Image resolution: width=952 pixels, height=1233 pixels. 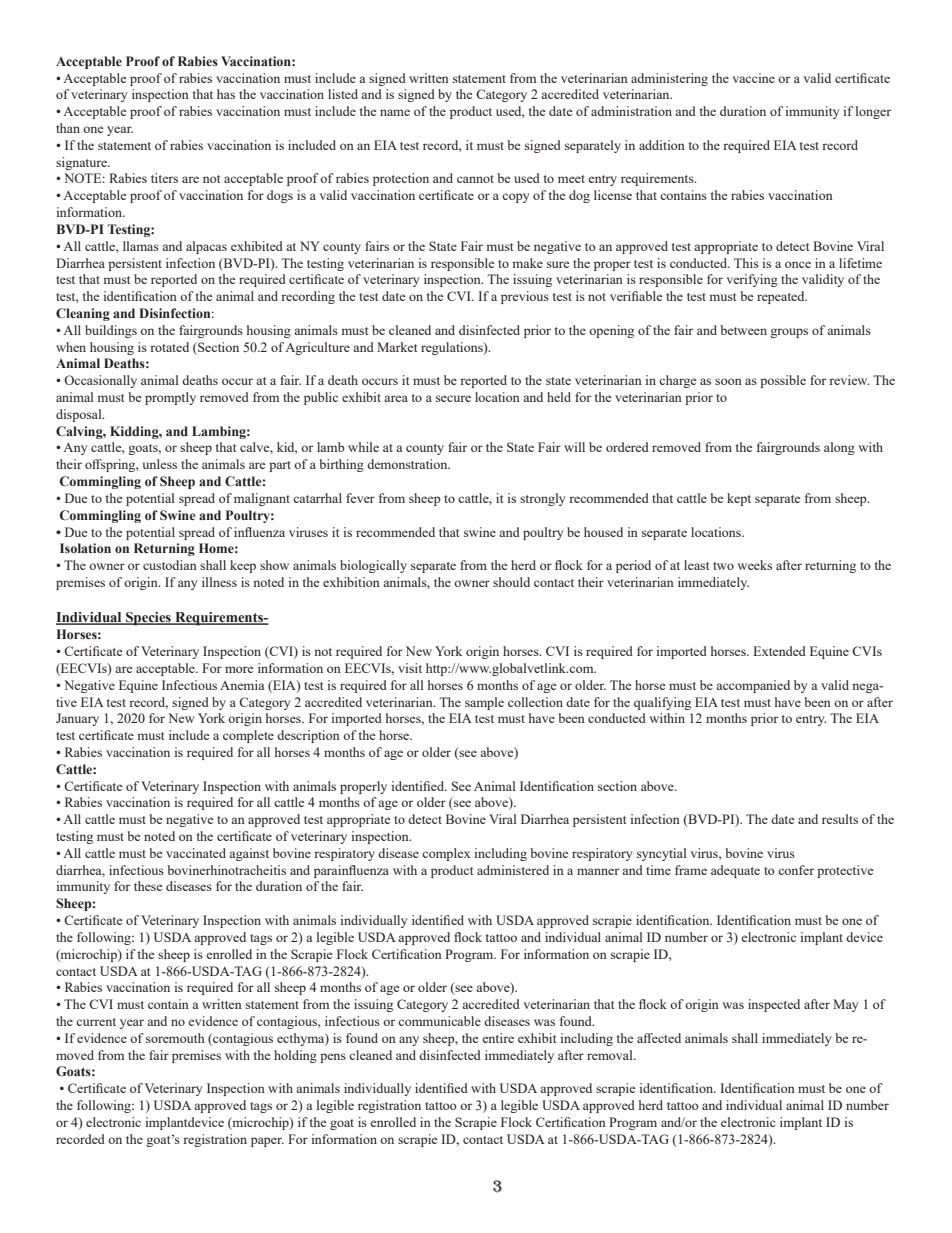 What do you see at coordinates (226, 94) in the screenshot?
I see `has` at bounding box center [226, 94].
